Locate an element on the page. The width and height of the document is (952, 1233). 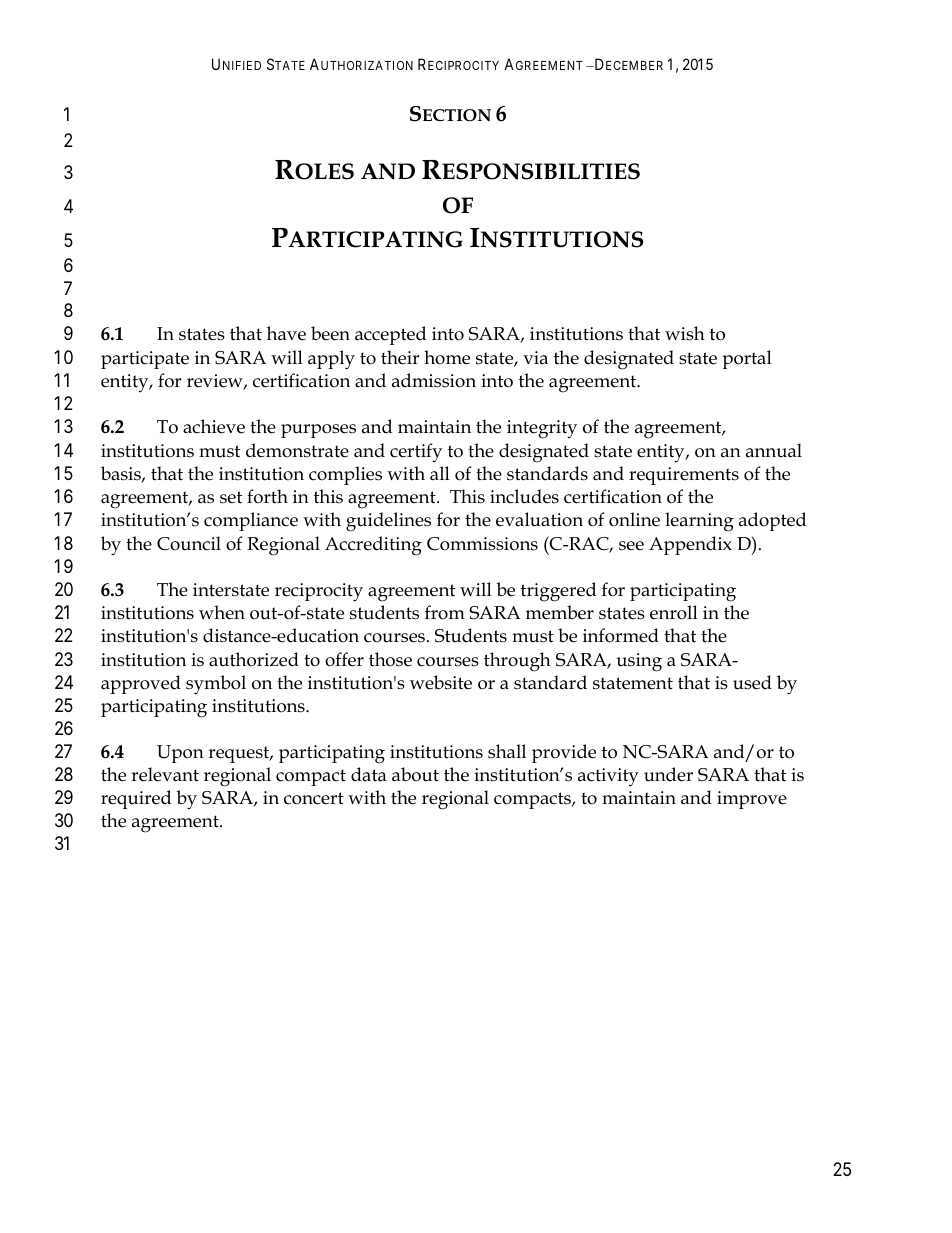
Commissions is located at coordinates (482, 544).
